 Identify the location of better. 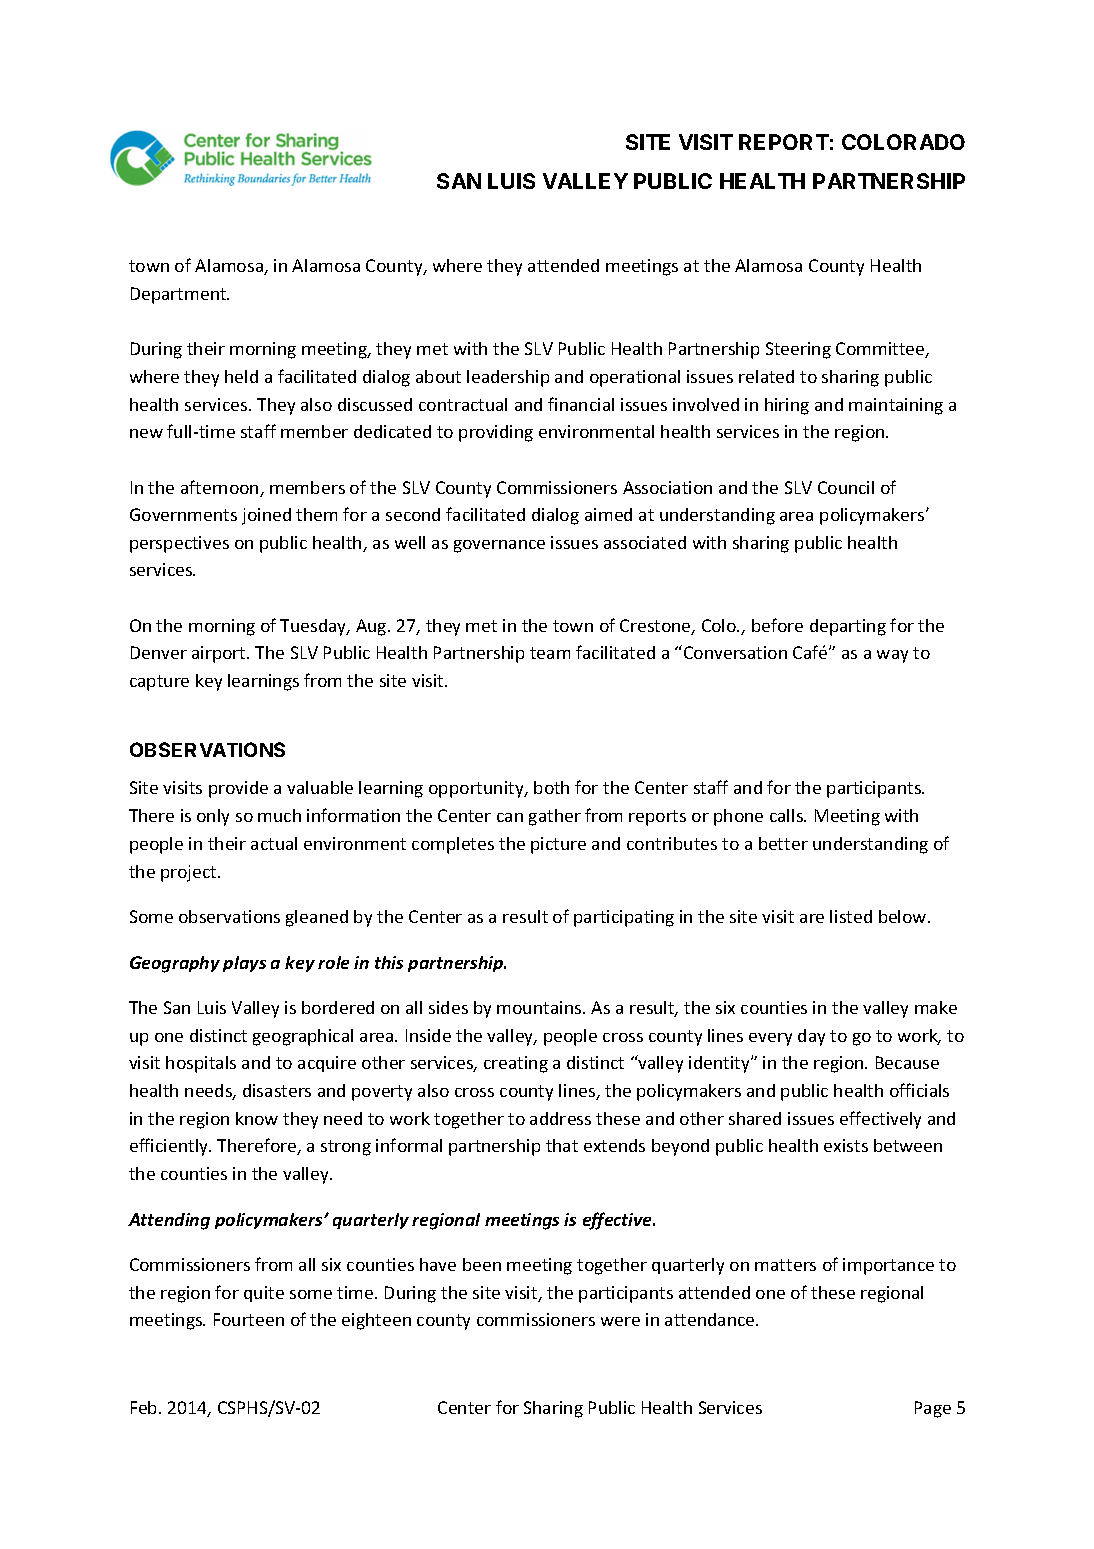
(783, 843).
